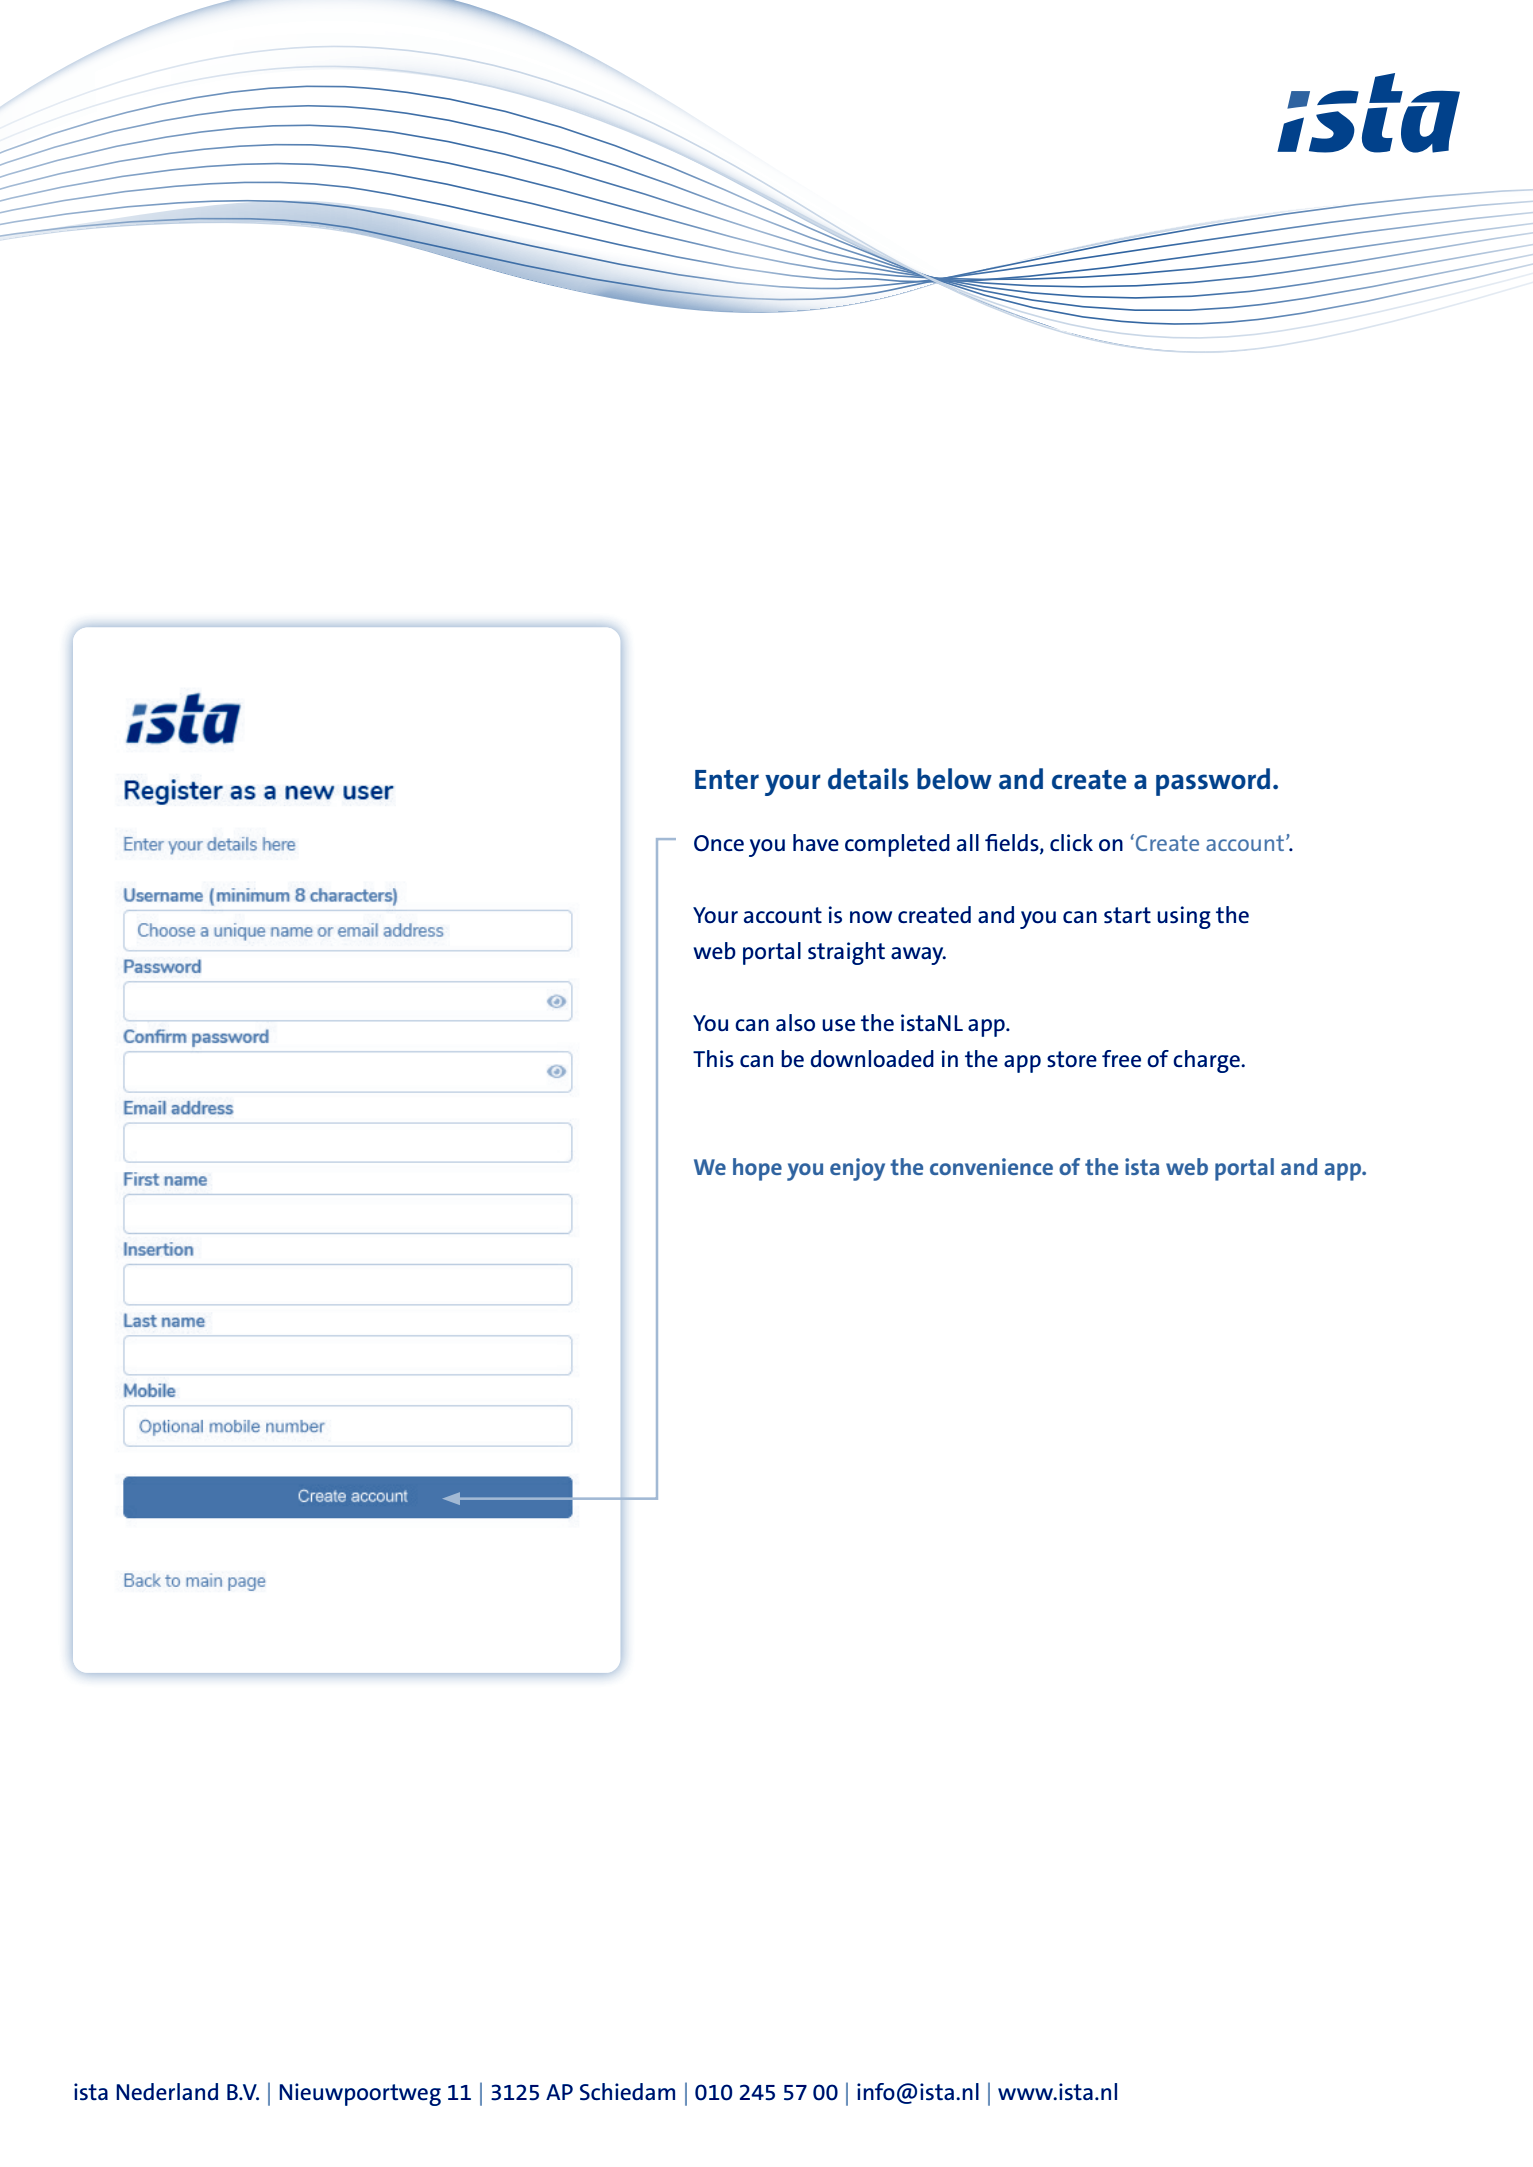 This screenshot has width=1533, height=2167. Describe the element at coordinates (918, 956) in the screenshot. I see `away` at that location.
